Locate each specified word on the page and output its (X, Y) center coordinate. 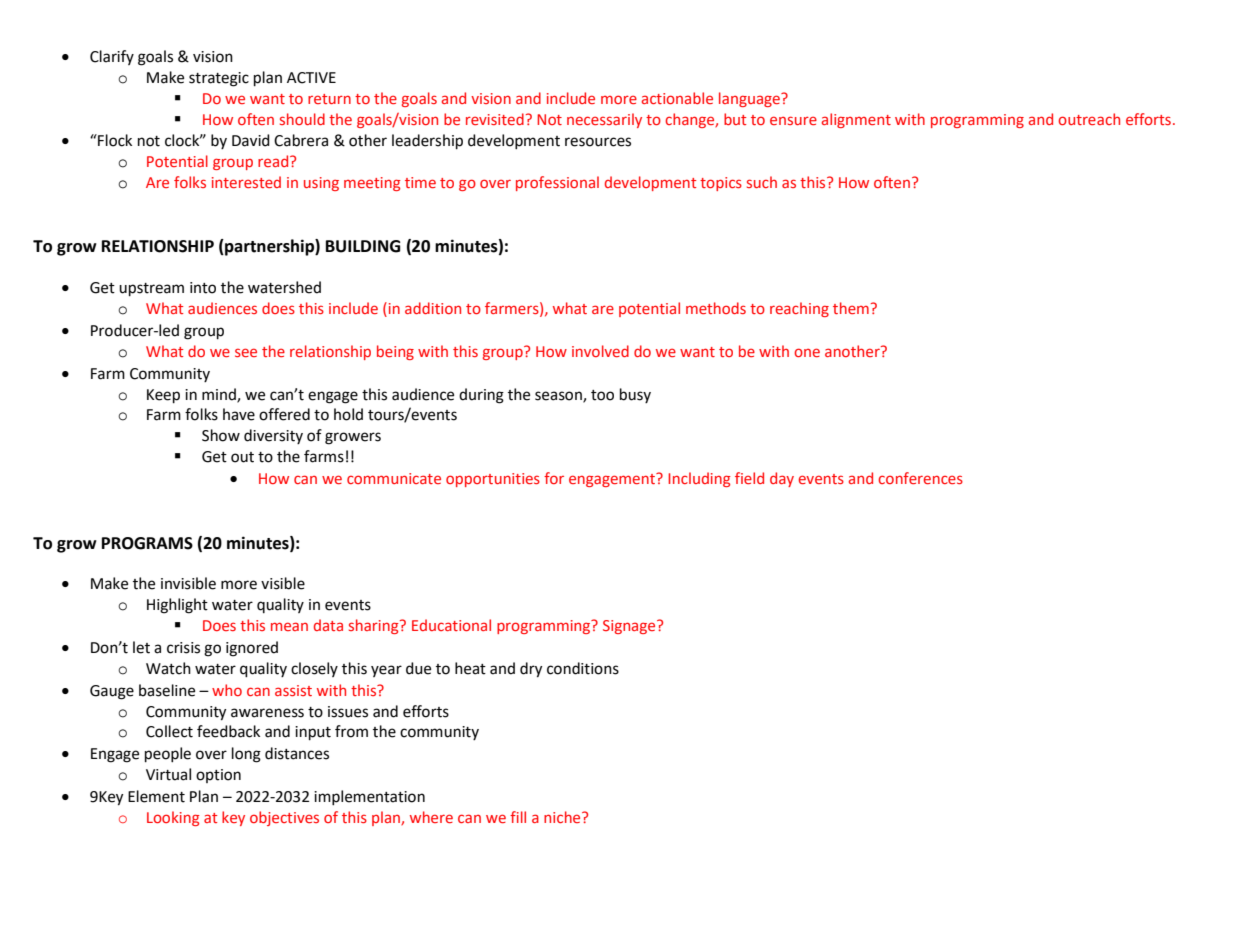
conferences (920, 478)
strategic (219, 79)
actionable (677, 98)
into (203, 288)
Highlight (177, 606)
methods (716, 308)
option (218, 776)
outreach (1089, 119)
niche (563, 817)
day (782, 479)
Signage (630, 627)
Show (221, 435)
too (602, 395)
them (851, 308)
